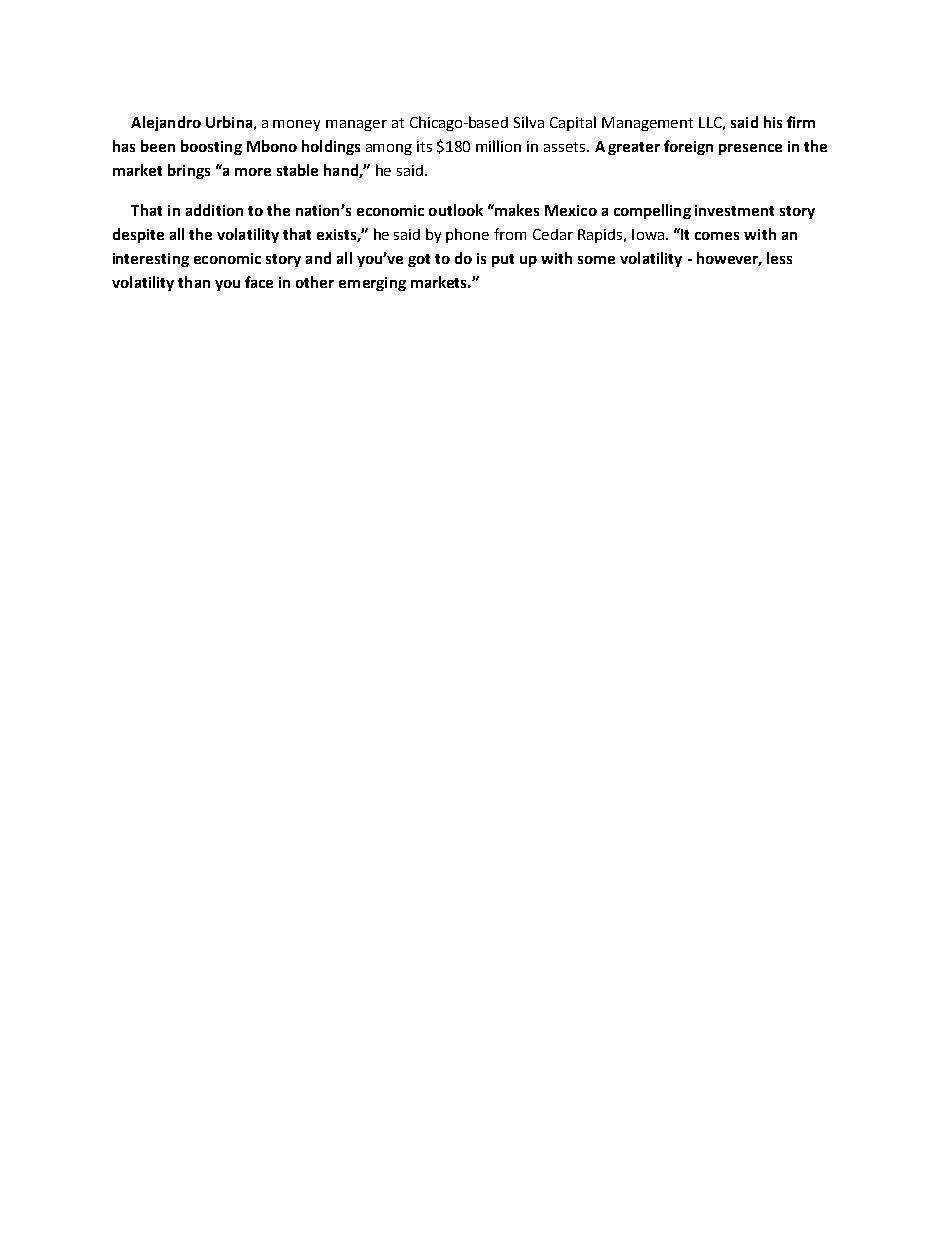  Describe the element at coordinates (166, 123) in the document. I see `Alejandro` at that location.
